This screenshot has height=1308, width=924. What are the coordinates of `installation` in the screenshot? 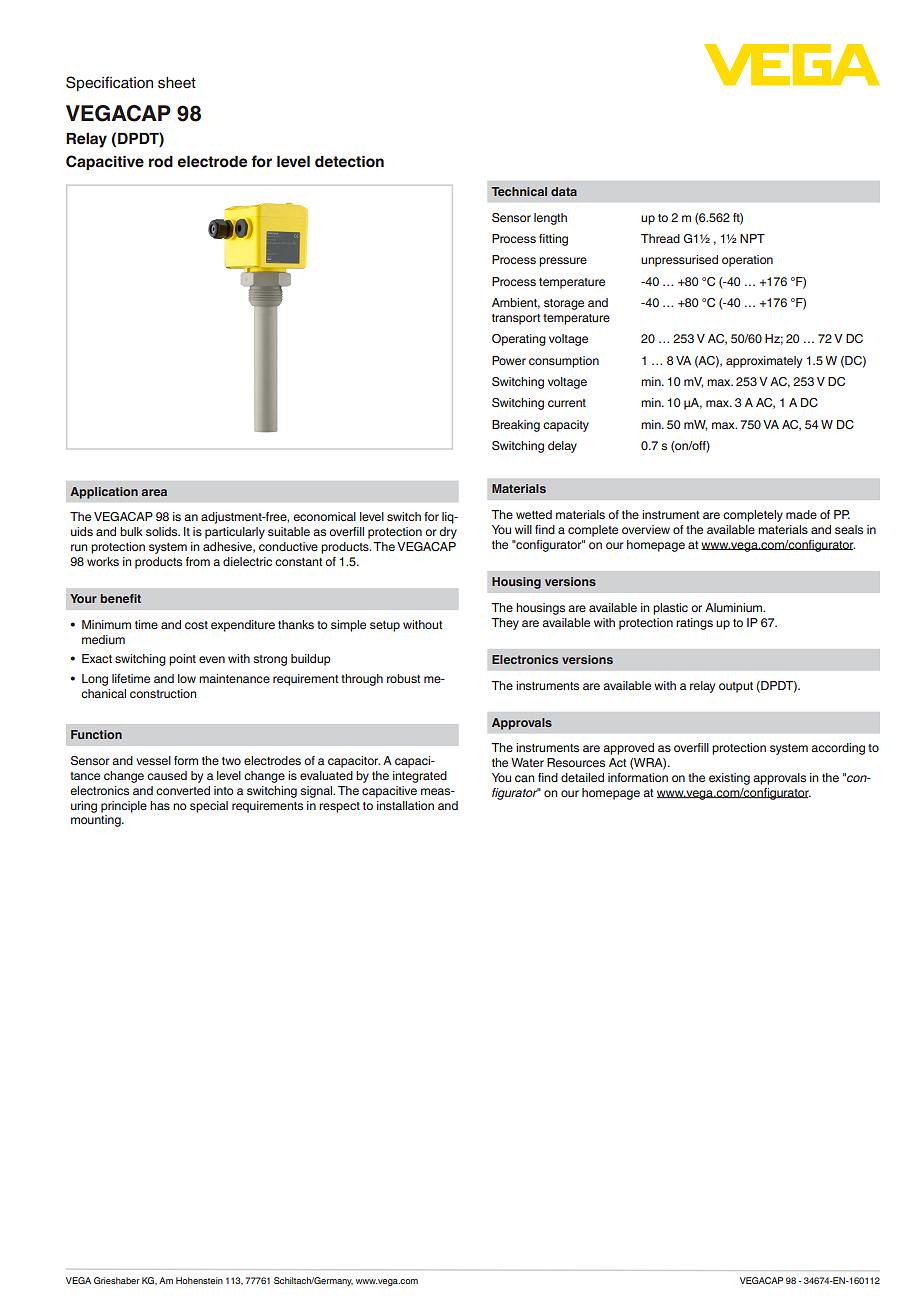 It's located at (405, 805).
